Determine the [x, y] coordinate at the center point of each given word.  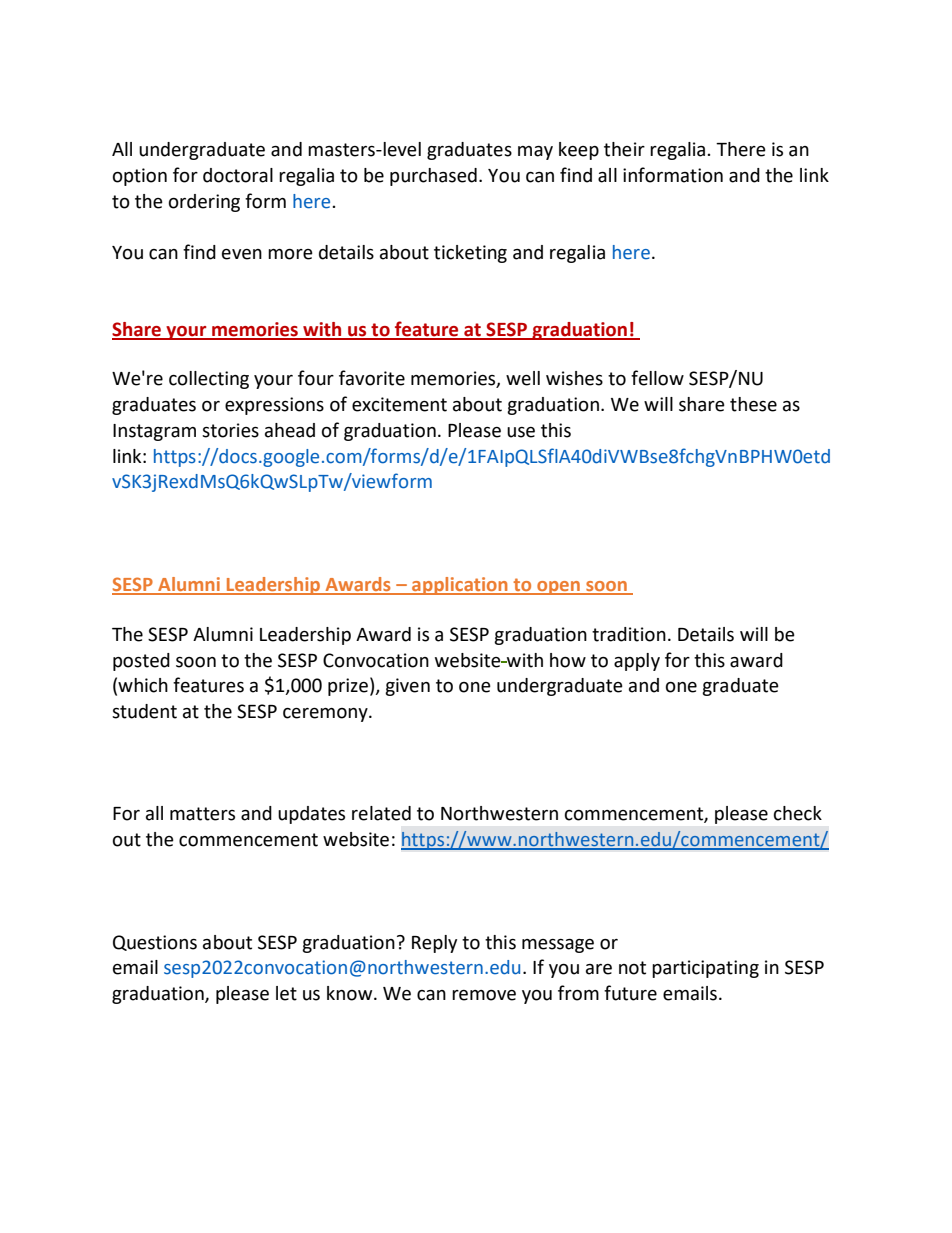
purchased [433, 177]
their [624, 149]
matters [202, 814]
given [407, 687]
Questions [155, 943]
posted [141, 662]
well [523, 378]
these [753, 404]
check [798, 813]
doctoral [238, 175]
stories [230, 430]
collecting [209, 380]
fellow [657, 378]
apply [637, 662]
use [521, 432]
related [381, 813]
